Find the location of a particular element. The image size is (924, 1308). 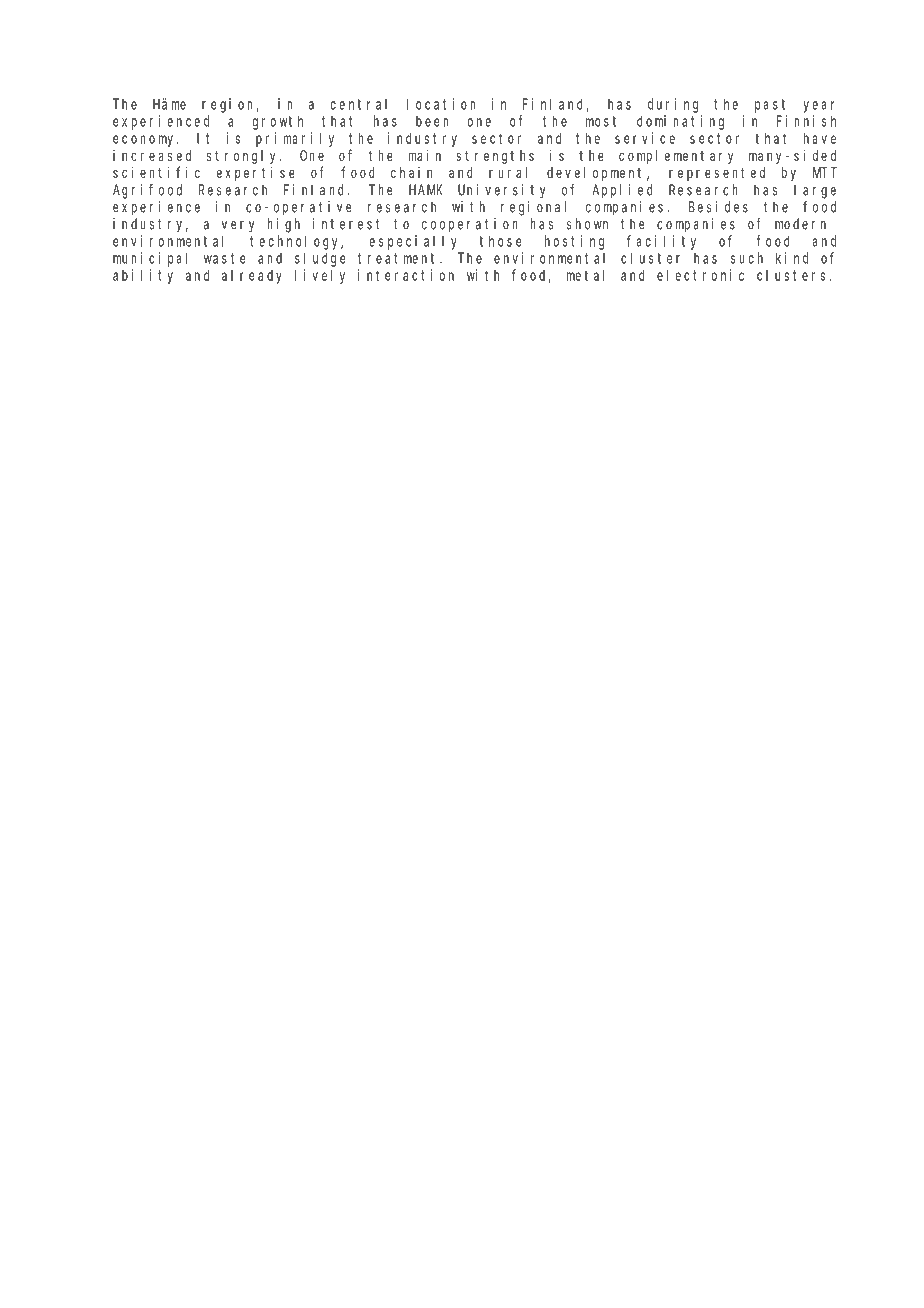

Applied is located at coordinates (622, 191).
